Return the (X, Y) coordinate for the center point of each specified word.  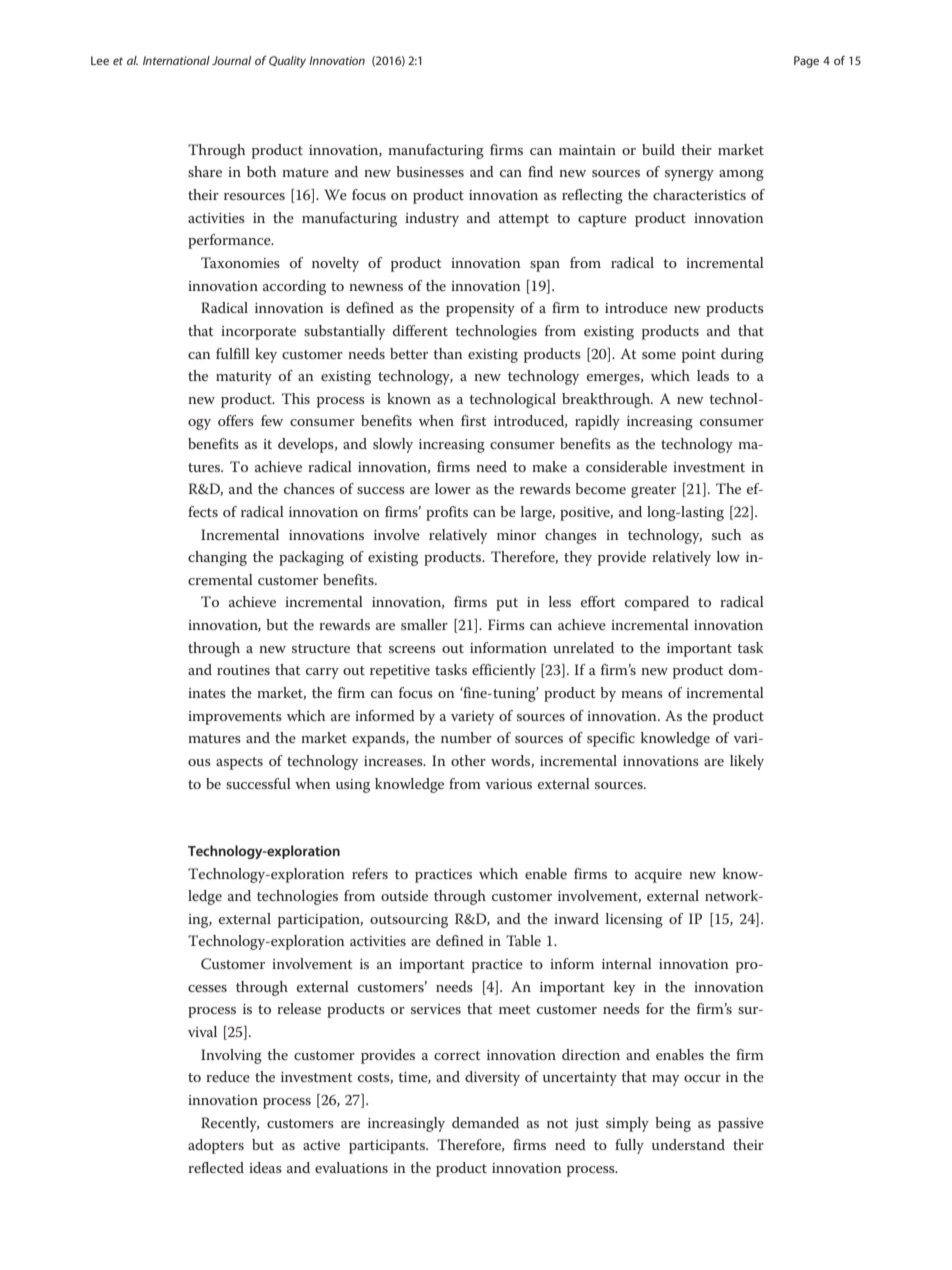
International (176, 60)
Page (806, 62)
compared (657, 603)
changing (217, 558)
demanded (485, 1122)
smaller (424, 624)
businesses (430, 171)
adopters (216, 1146)
